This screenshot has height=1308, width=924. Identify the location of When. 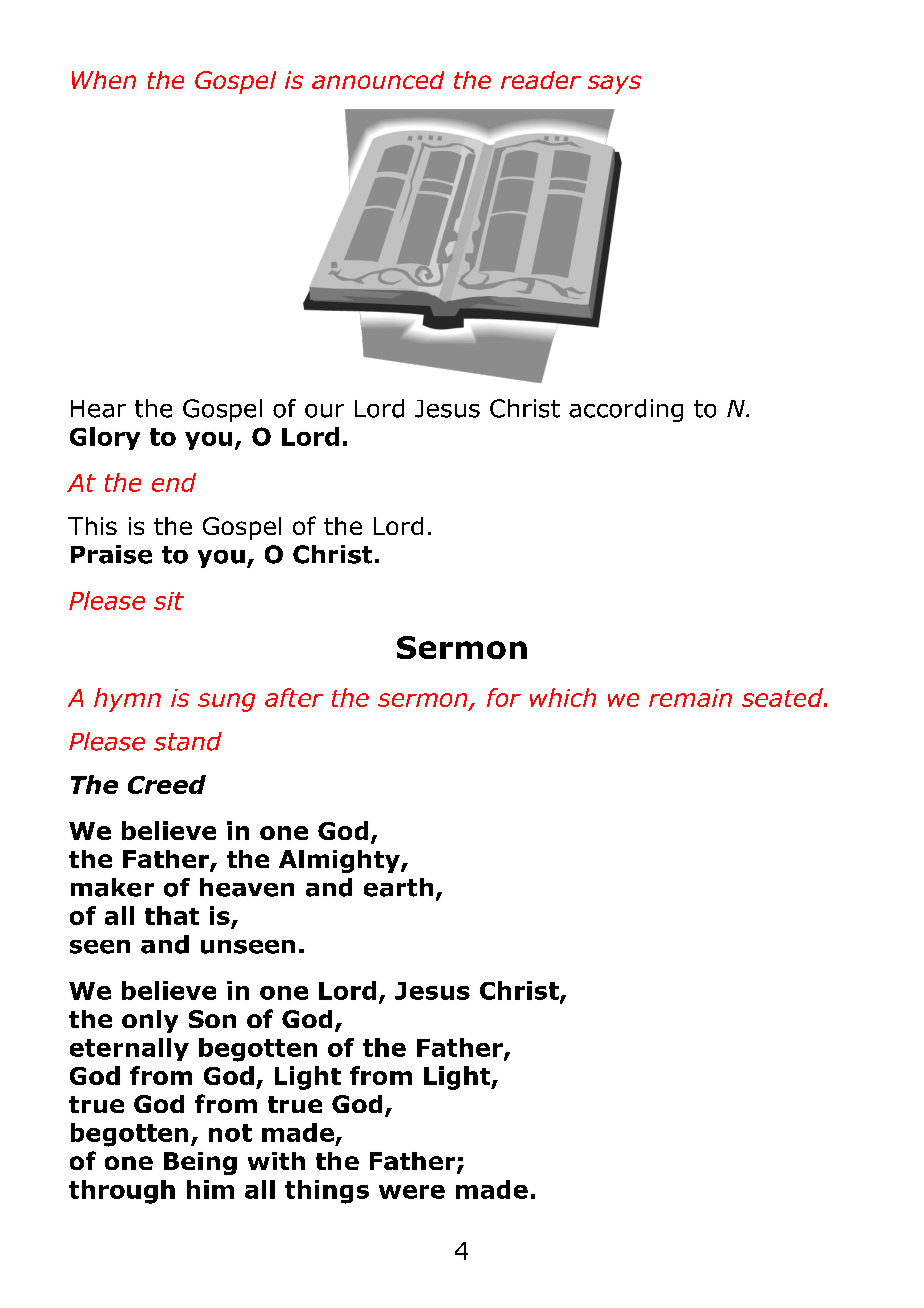
(104, 80).
